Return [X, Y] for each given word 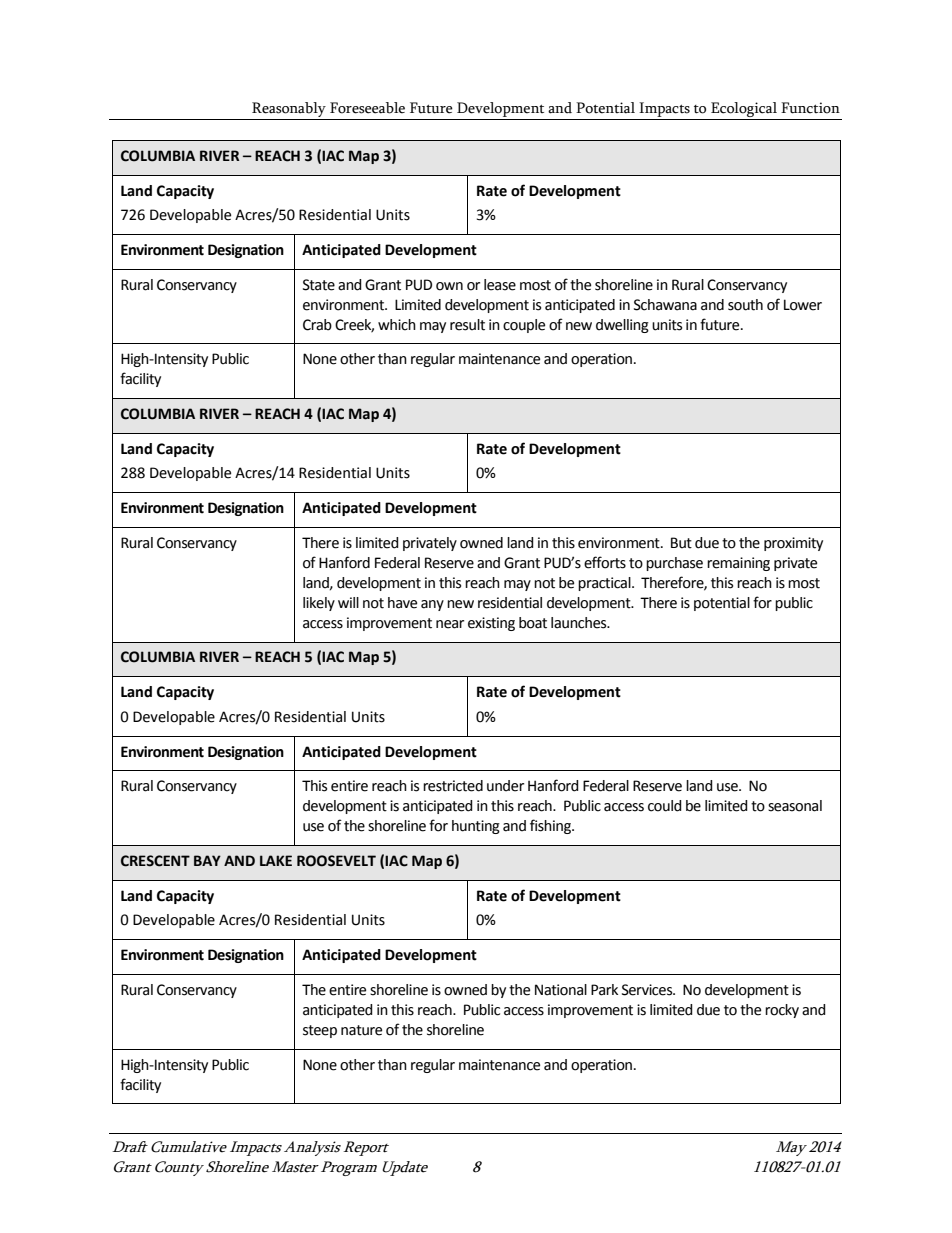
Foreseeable [367, 108]
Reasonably [289, 109]
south [745, 305]
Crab [317, 325]
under [505, 786]
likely [319, 604]
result [467, 325]
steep [320, 1031]
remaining [738, 564]
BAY [207, 860]
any [432, 605]
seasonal [795, 806]
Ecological [744, 109]
